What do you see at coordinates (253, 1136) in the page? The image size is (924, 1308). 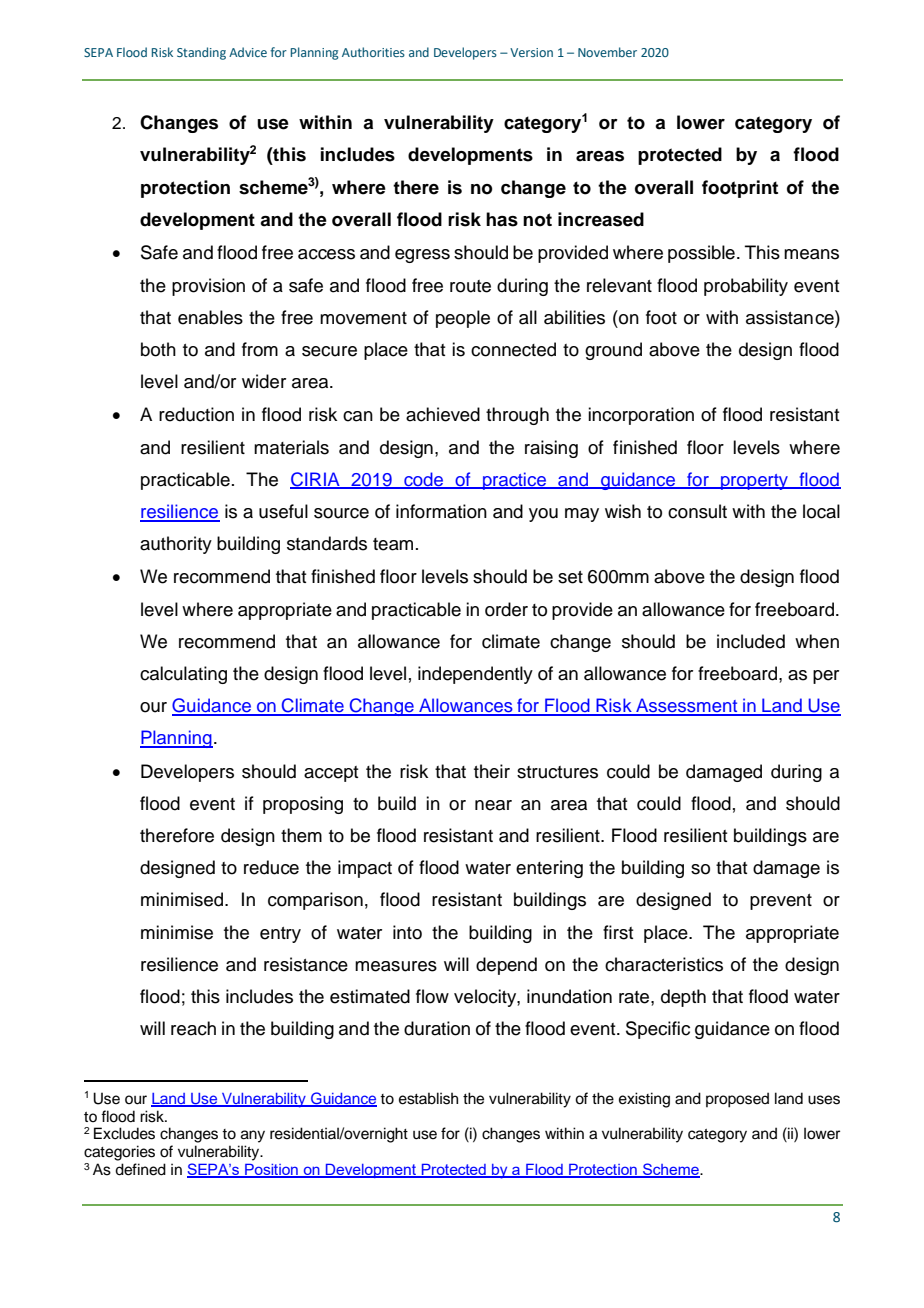 I see `any` at bounding box center [253, 1136].
